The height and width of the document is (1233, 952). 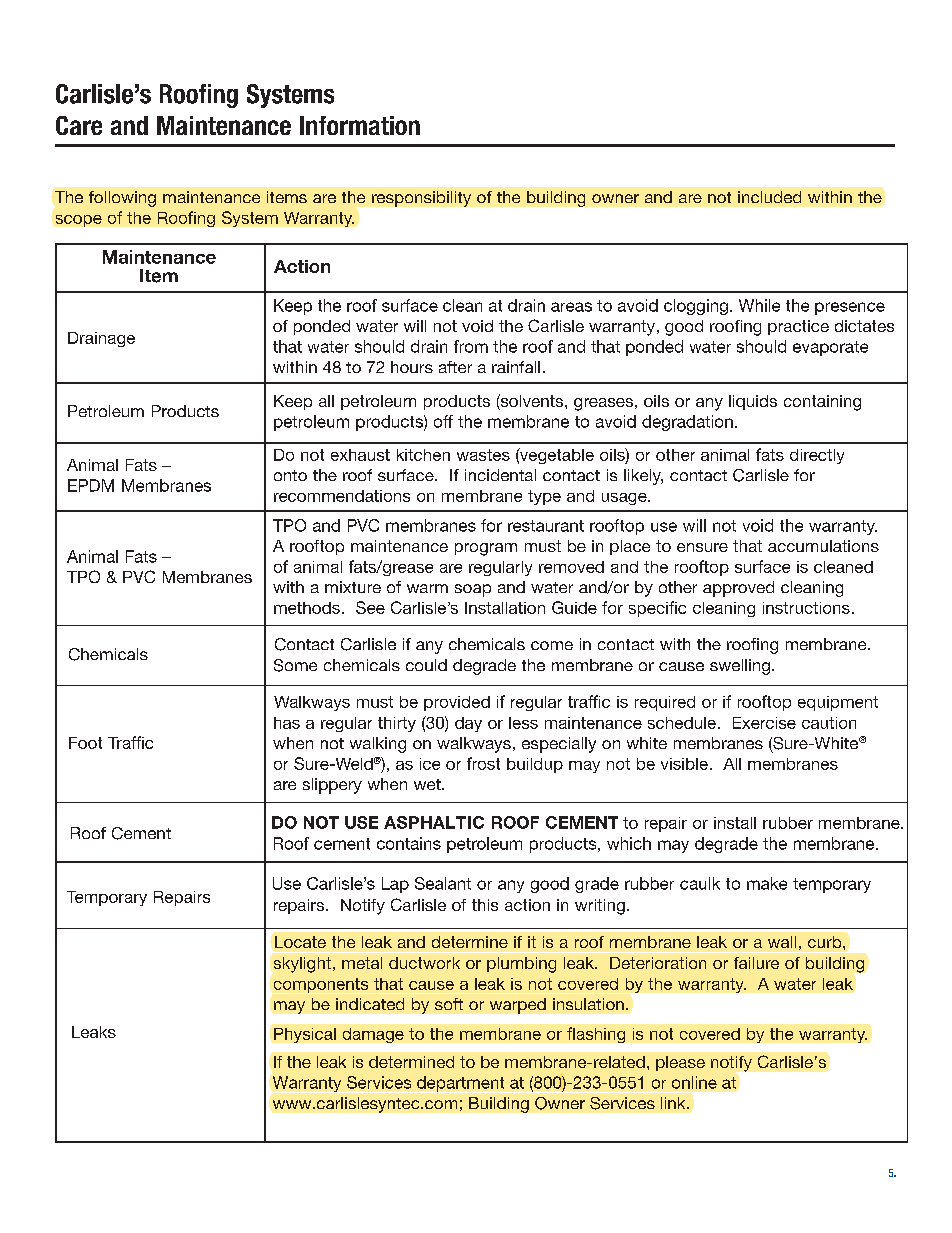 I want to click on Foot, so click(x=85, y=743).
